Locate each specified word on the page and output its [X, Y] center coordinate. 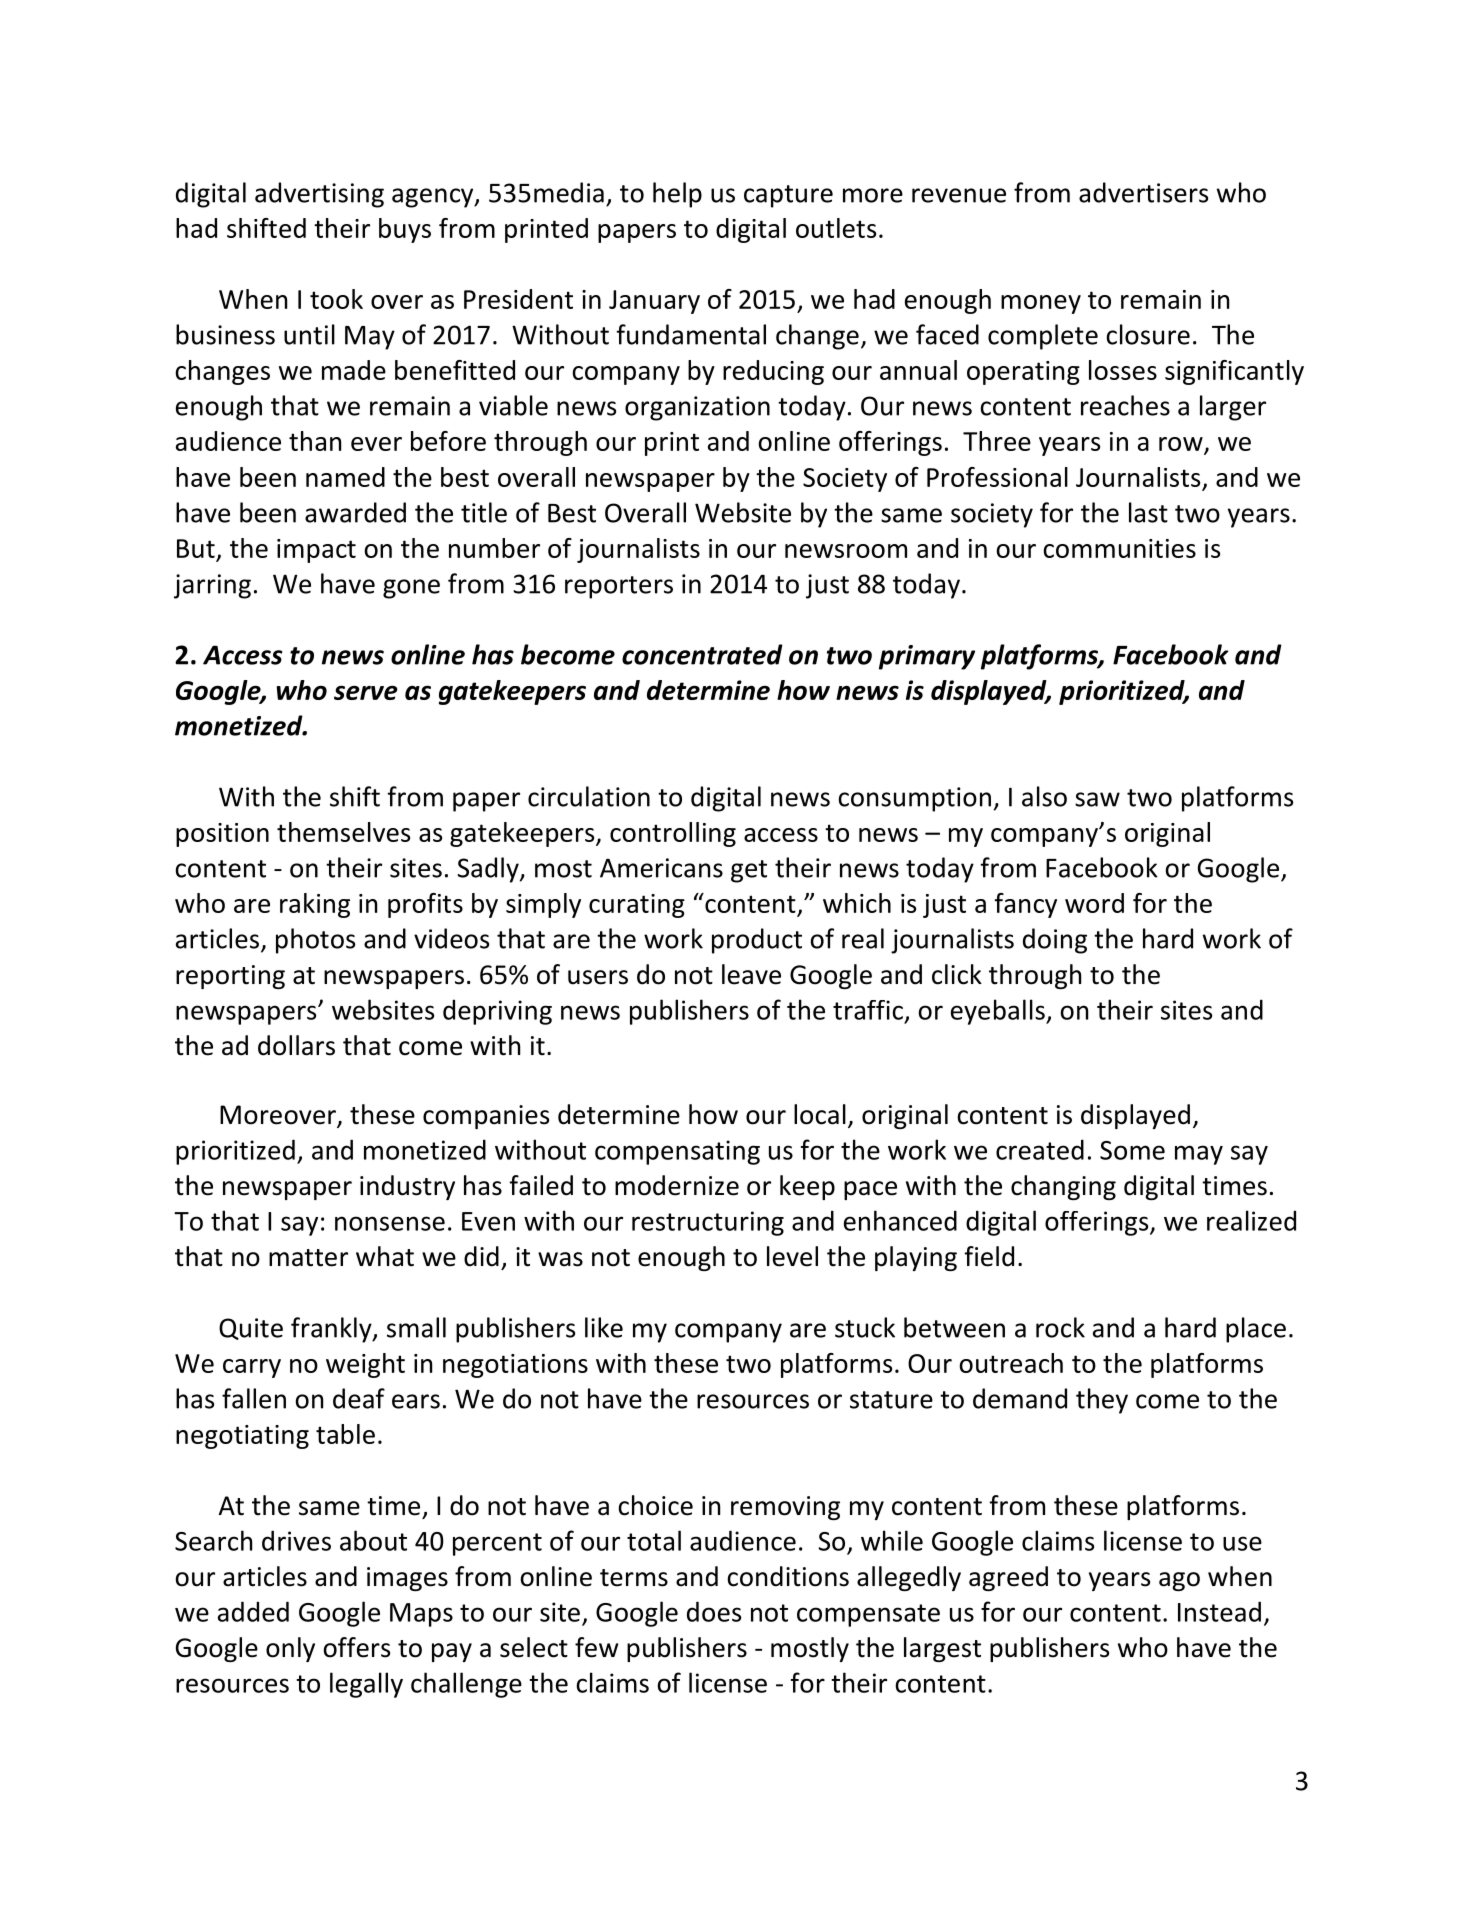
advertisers [1143, 192]
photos [315, 941]
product [757, 941]
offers [356, 1647]
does [714, 1611]
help [677, 195]
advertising [319, 195]
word [1094, 903]
